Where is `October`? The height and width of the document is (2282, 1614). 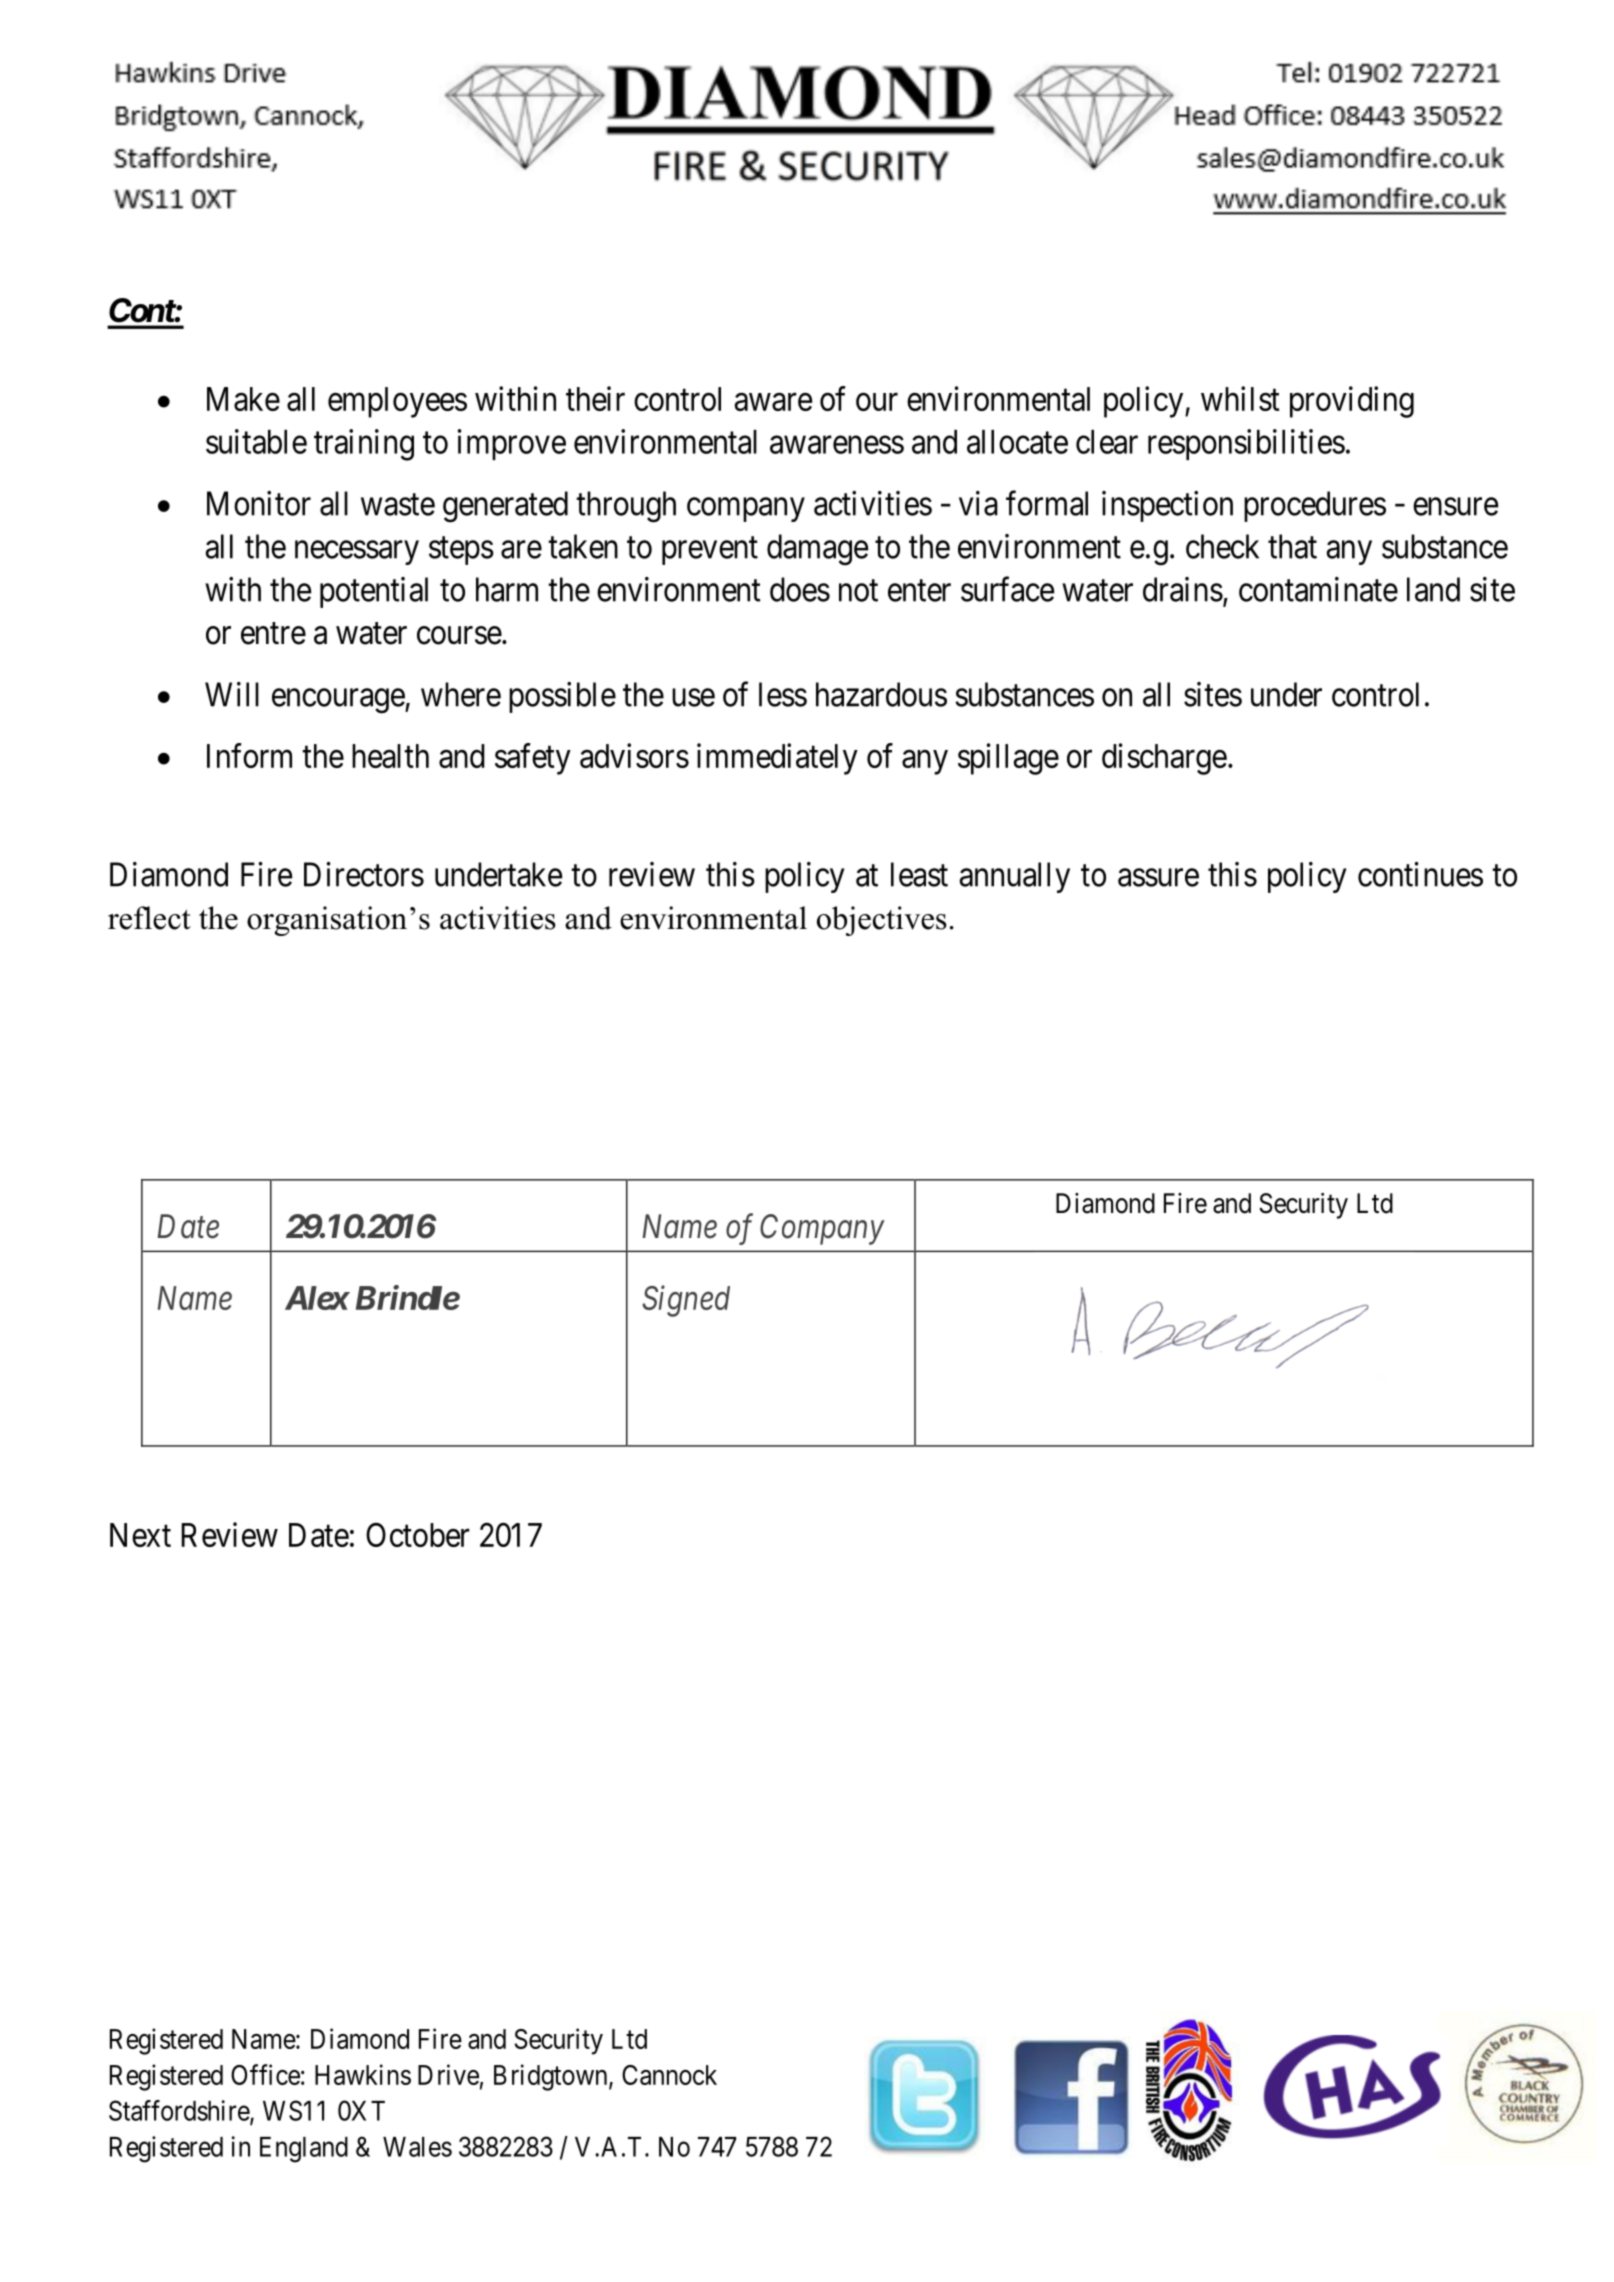
October is located at coordinates (418, 1535).
